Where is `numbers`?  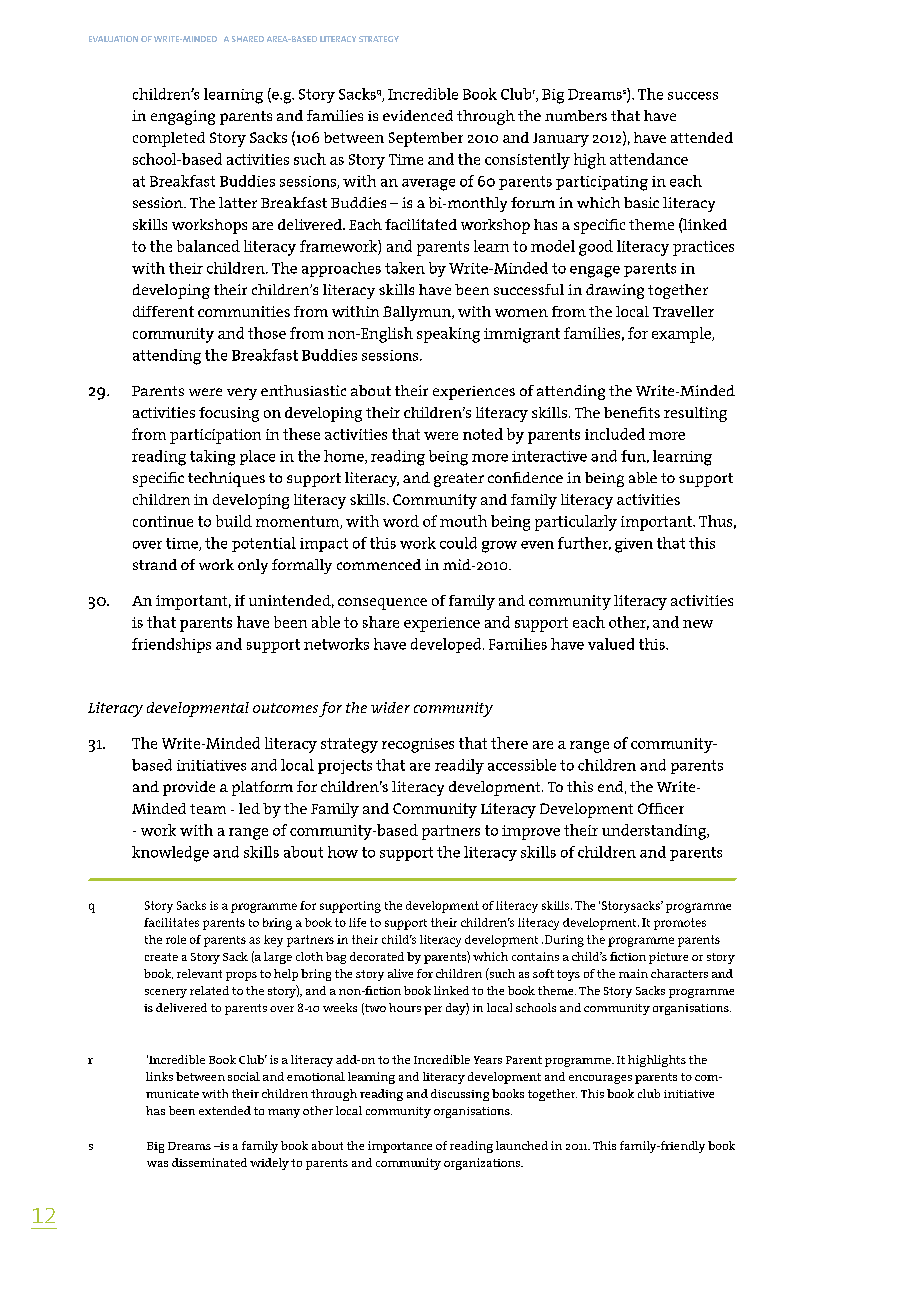 numbers is located at coordinates (576, 115).
